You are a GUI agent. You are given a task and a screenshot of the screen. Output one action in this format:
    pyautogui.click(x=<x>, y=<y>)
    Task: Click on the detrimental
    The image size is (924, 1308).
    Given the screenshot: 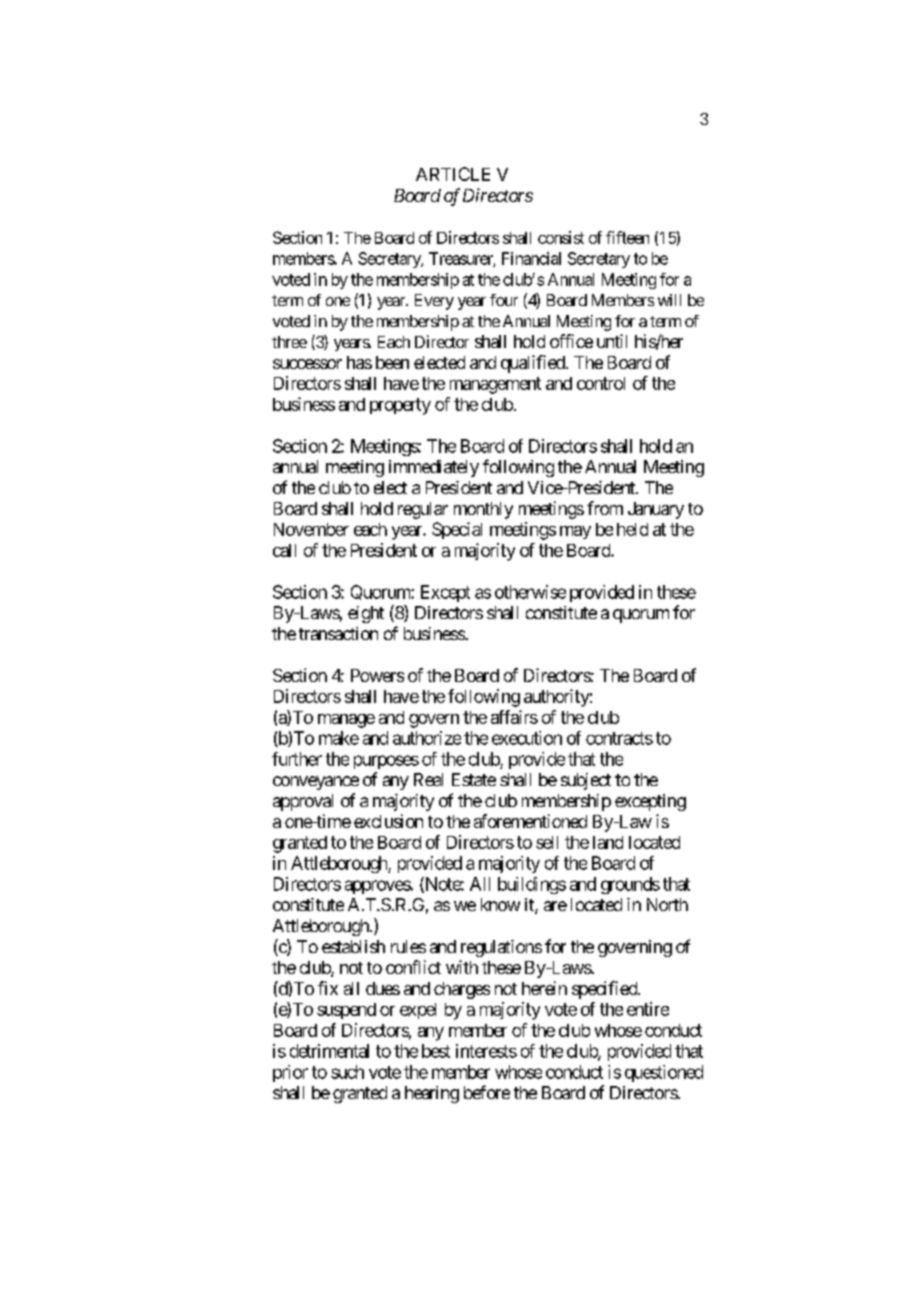 What is the action you would take?
    pyautogui.click(x=329, y=1051)
